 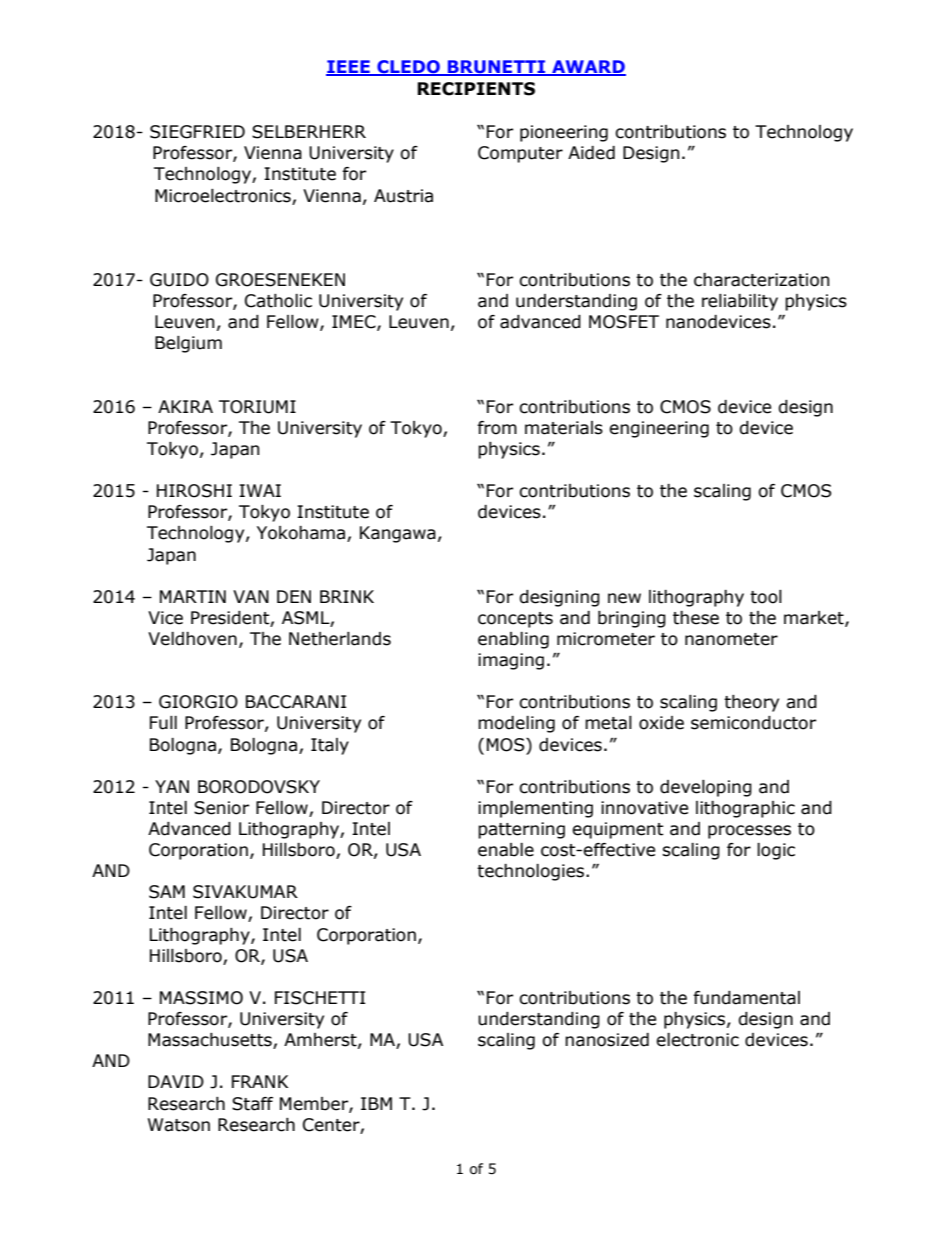 I want to click on IBM, so click(x=376, y=1103).
